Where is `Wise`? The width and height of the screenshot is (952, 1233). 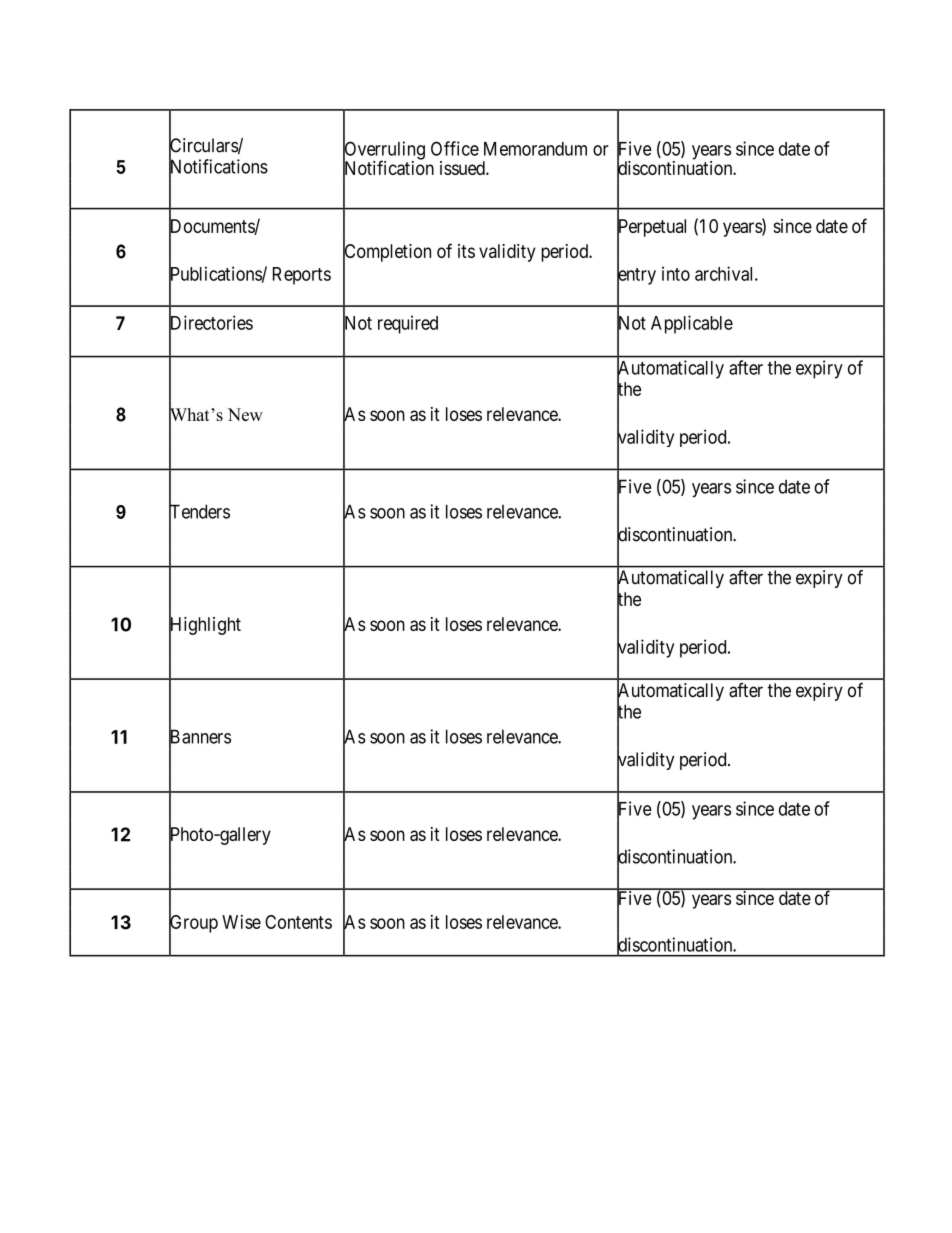 Wise is located at coordinates (241, 922).
